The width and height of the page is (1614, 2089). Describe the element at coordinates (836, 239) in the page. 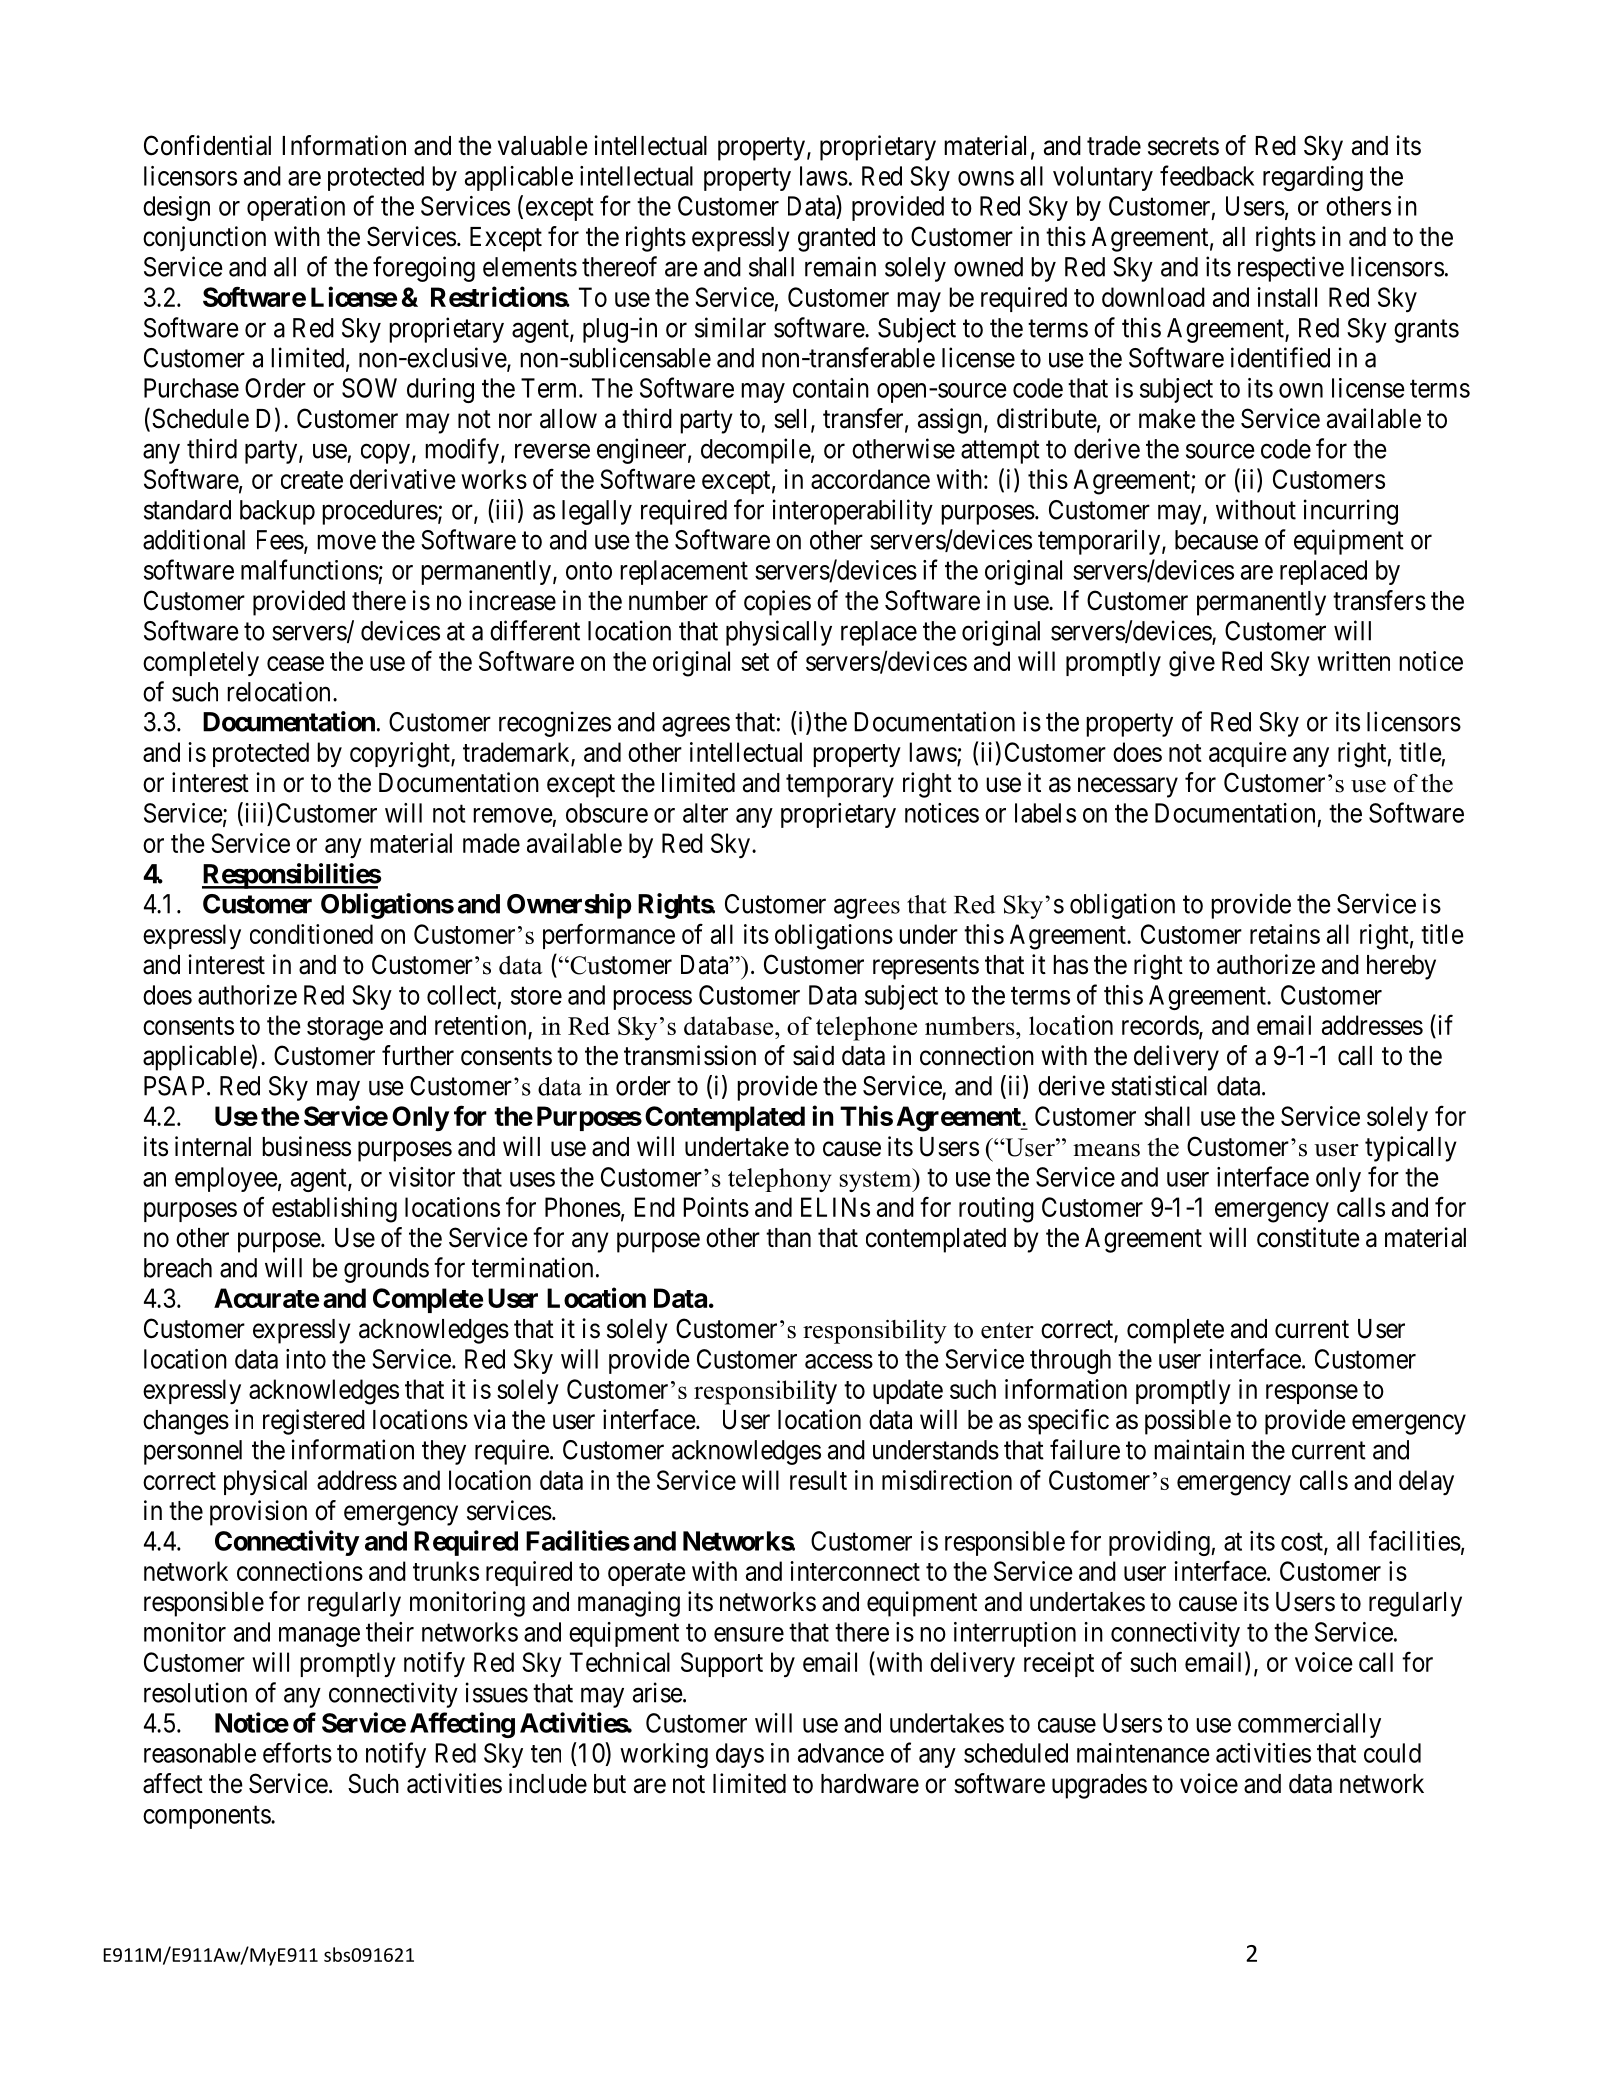

I see `granted` at that location.
